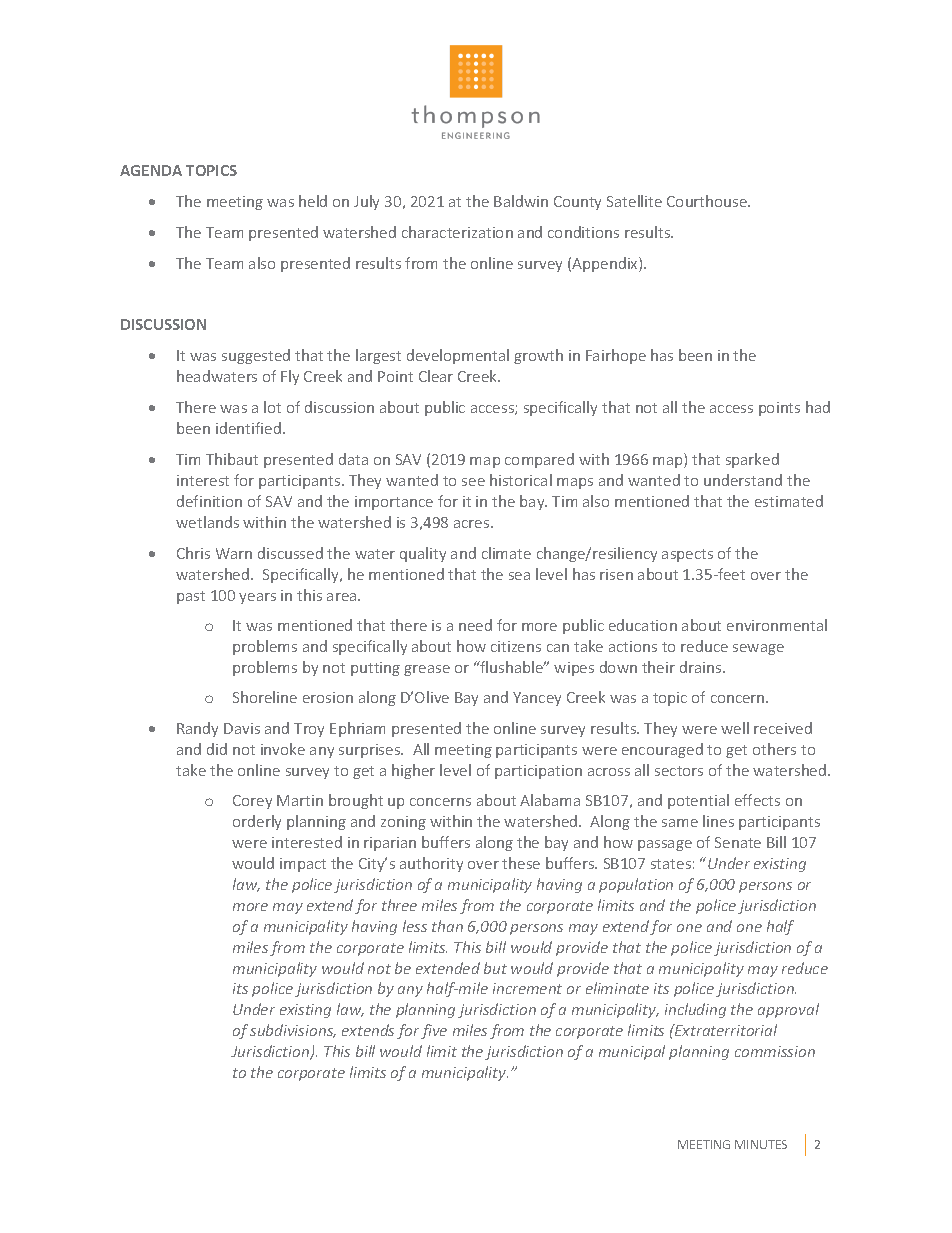  I want to click on Courthouse, so click(708, 201).
